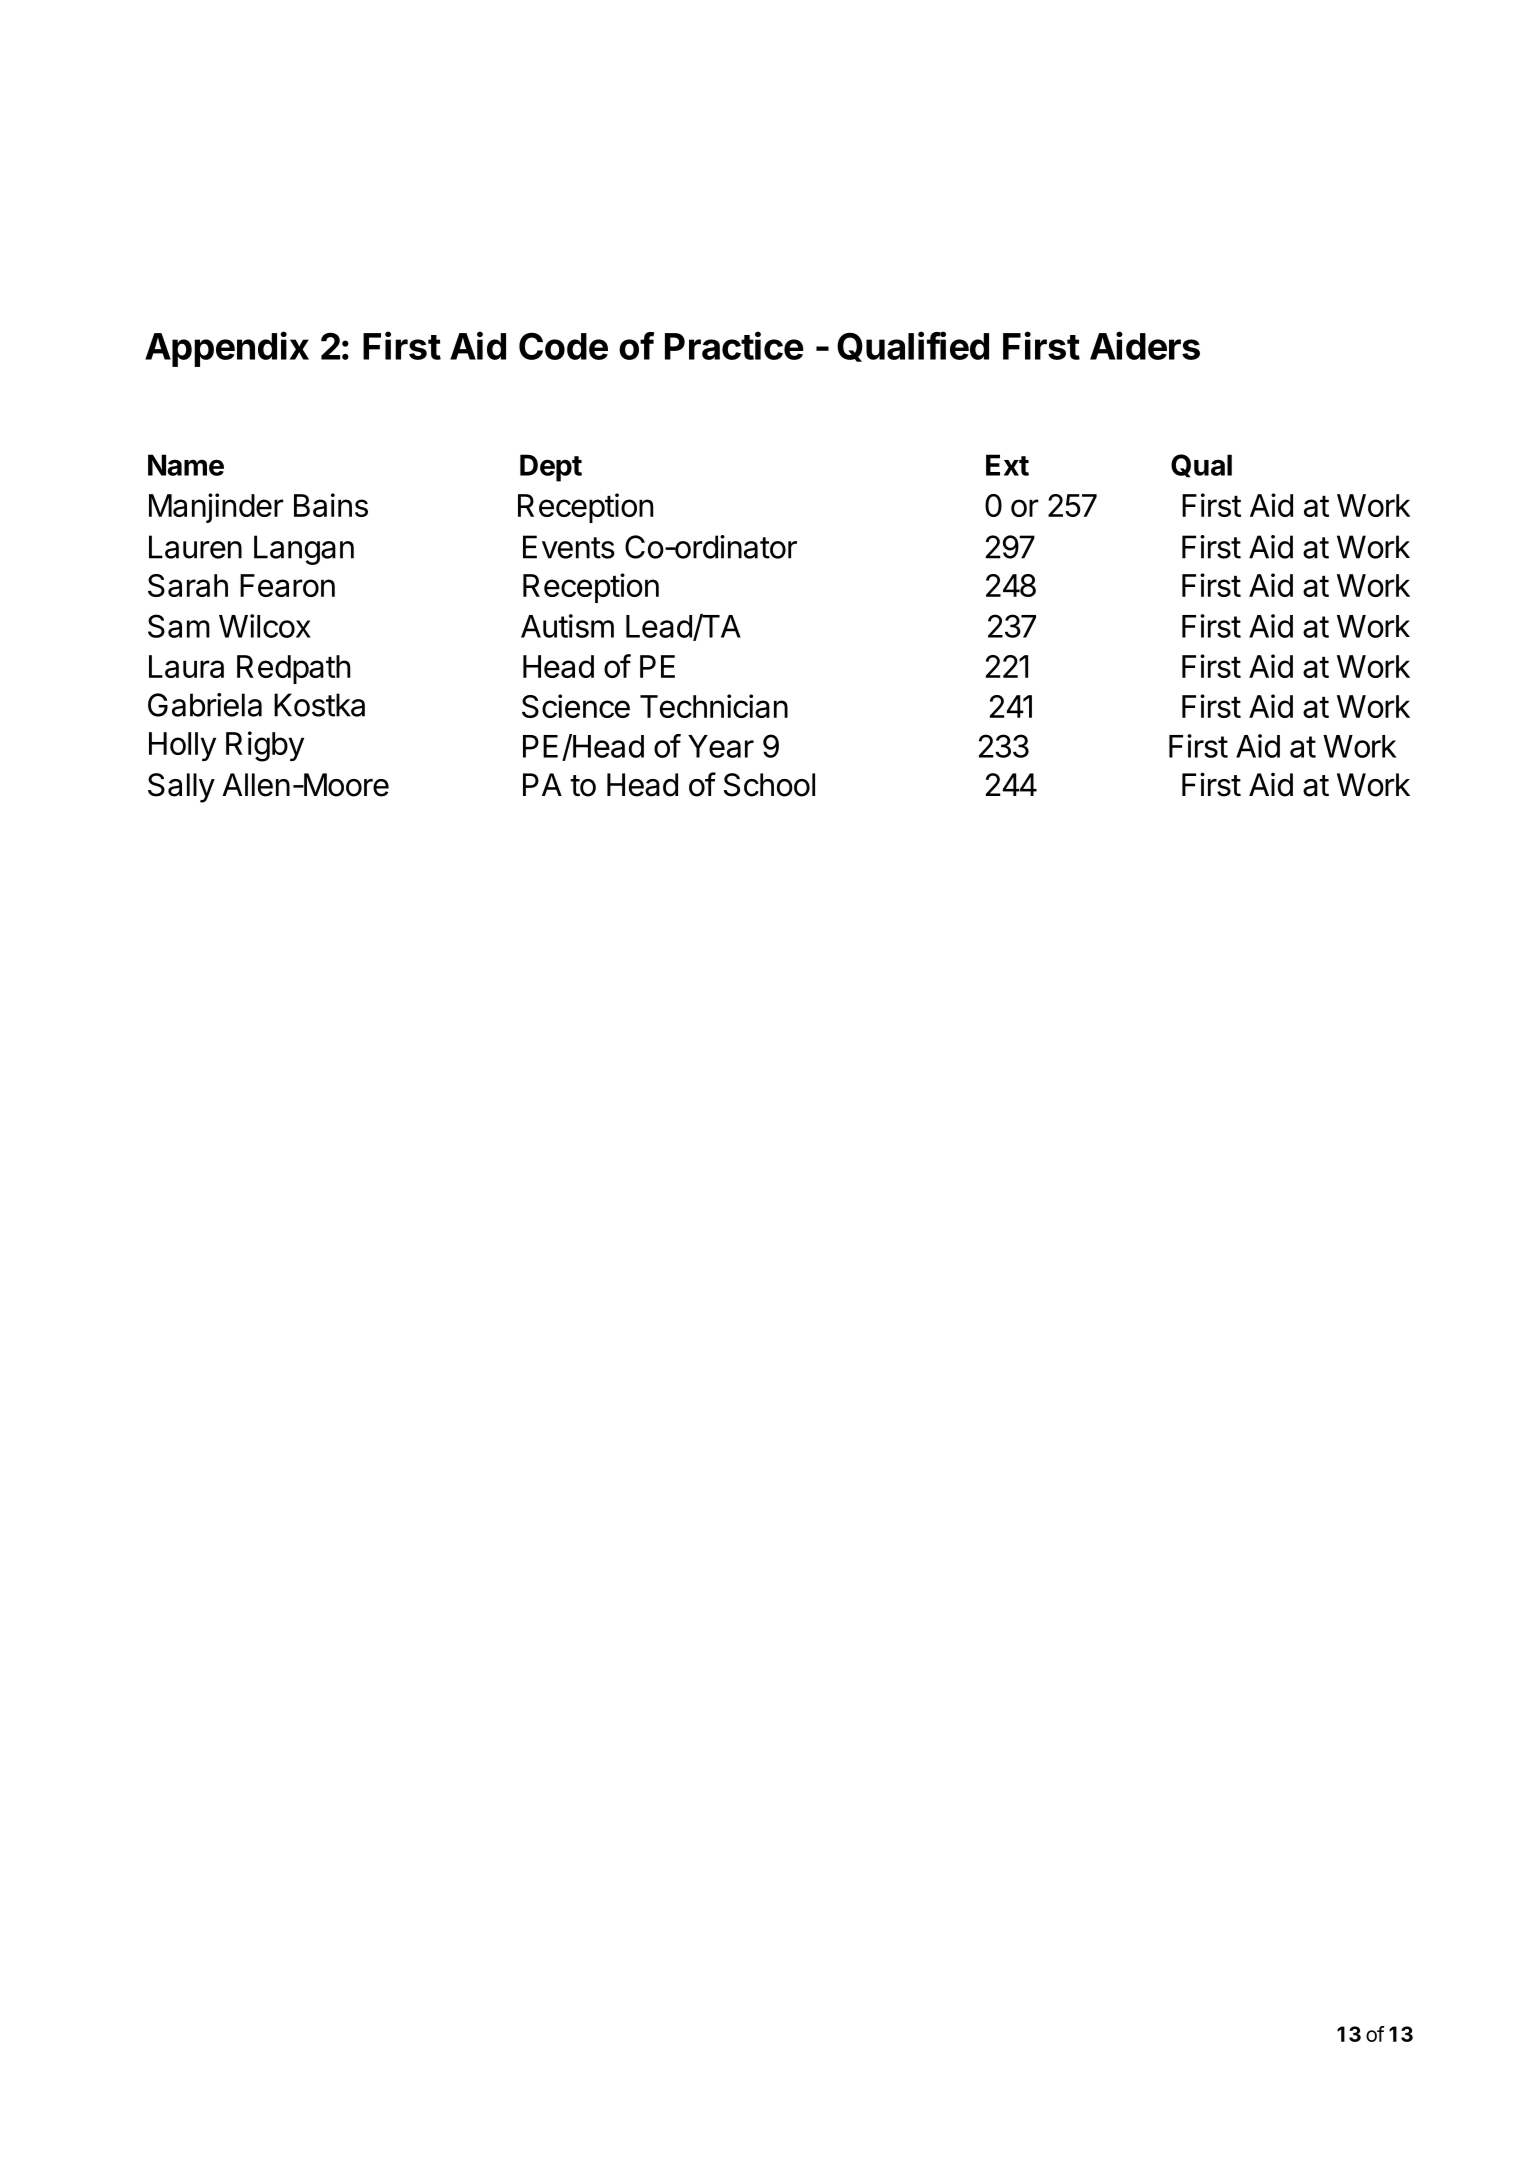 The height and width of the screenshot is (2176, 1538). Describe the element at coordinates (714, 706) in the screenshot. I see `Technician` at that location.
